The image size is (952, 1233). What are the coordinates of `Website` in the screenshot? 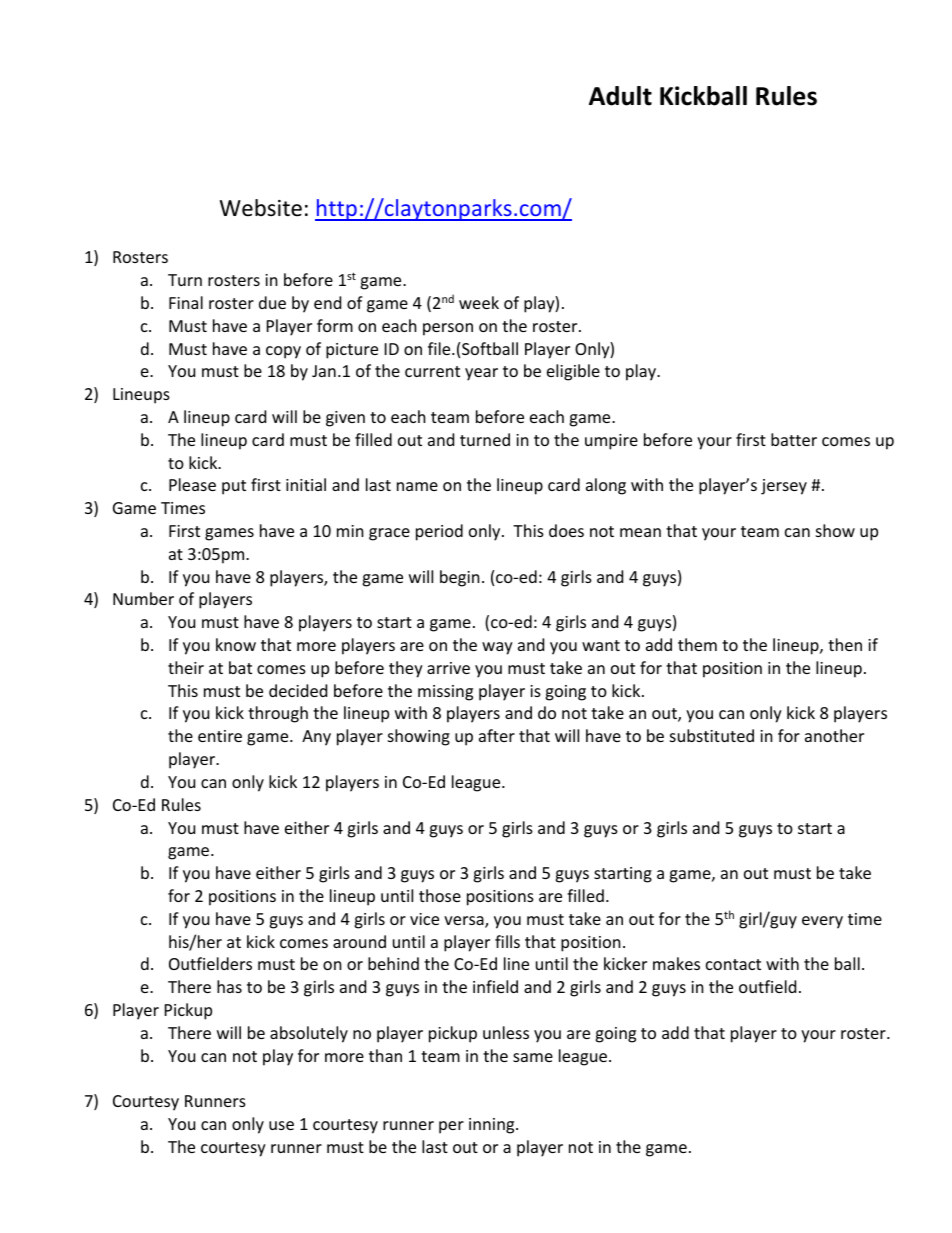 It's located at (261, 208).
